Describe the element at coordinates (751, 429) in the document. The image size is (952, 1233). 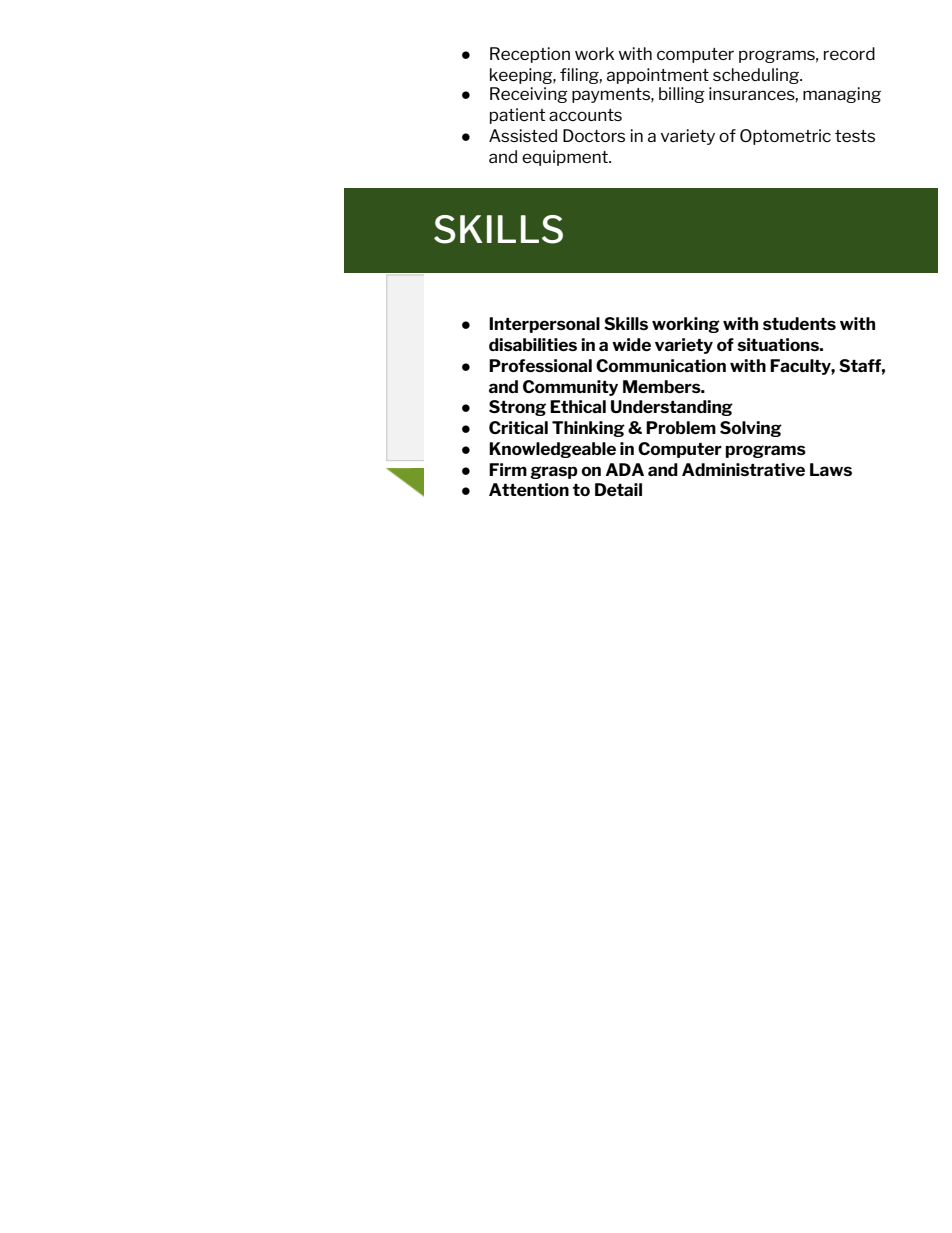
I see `Solving` at that location.
